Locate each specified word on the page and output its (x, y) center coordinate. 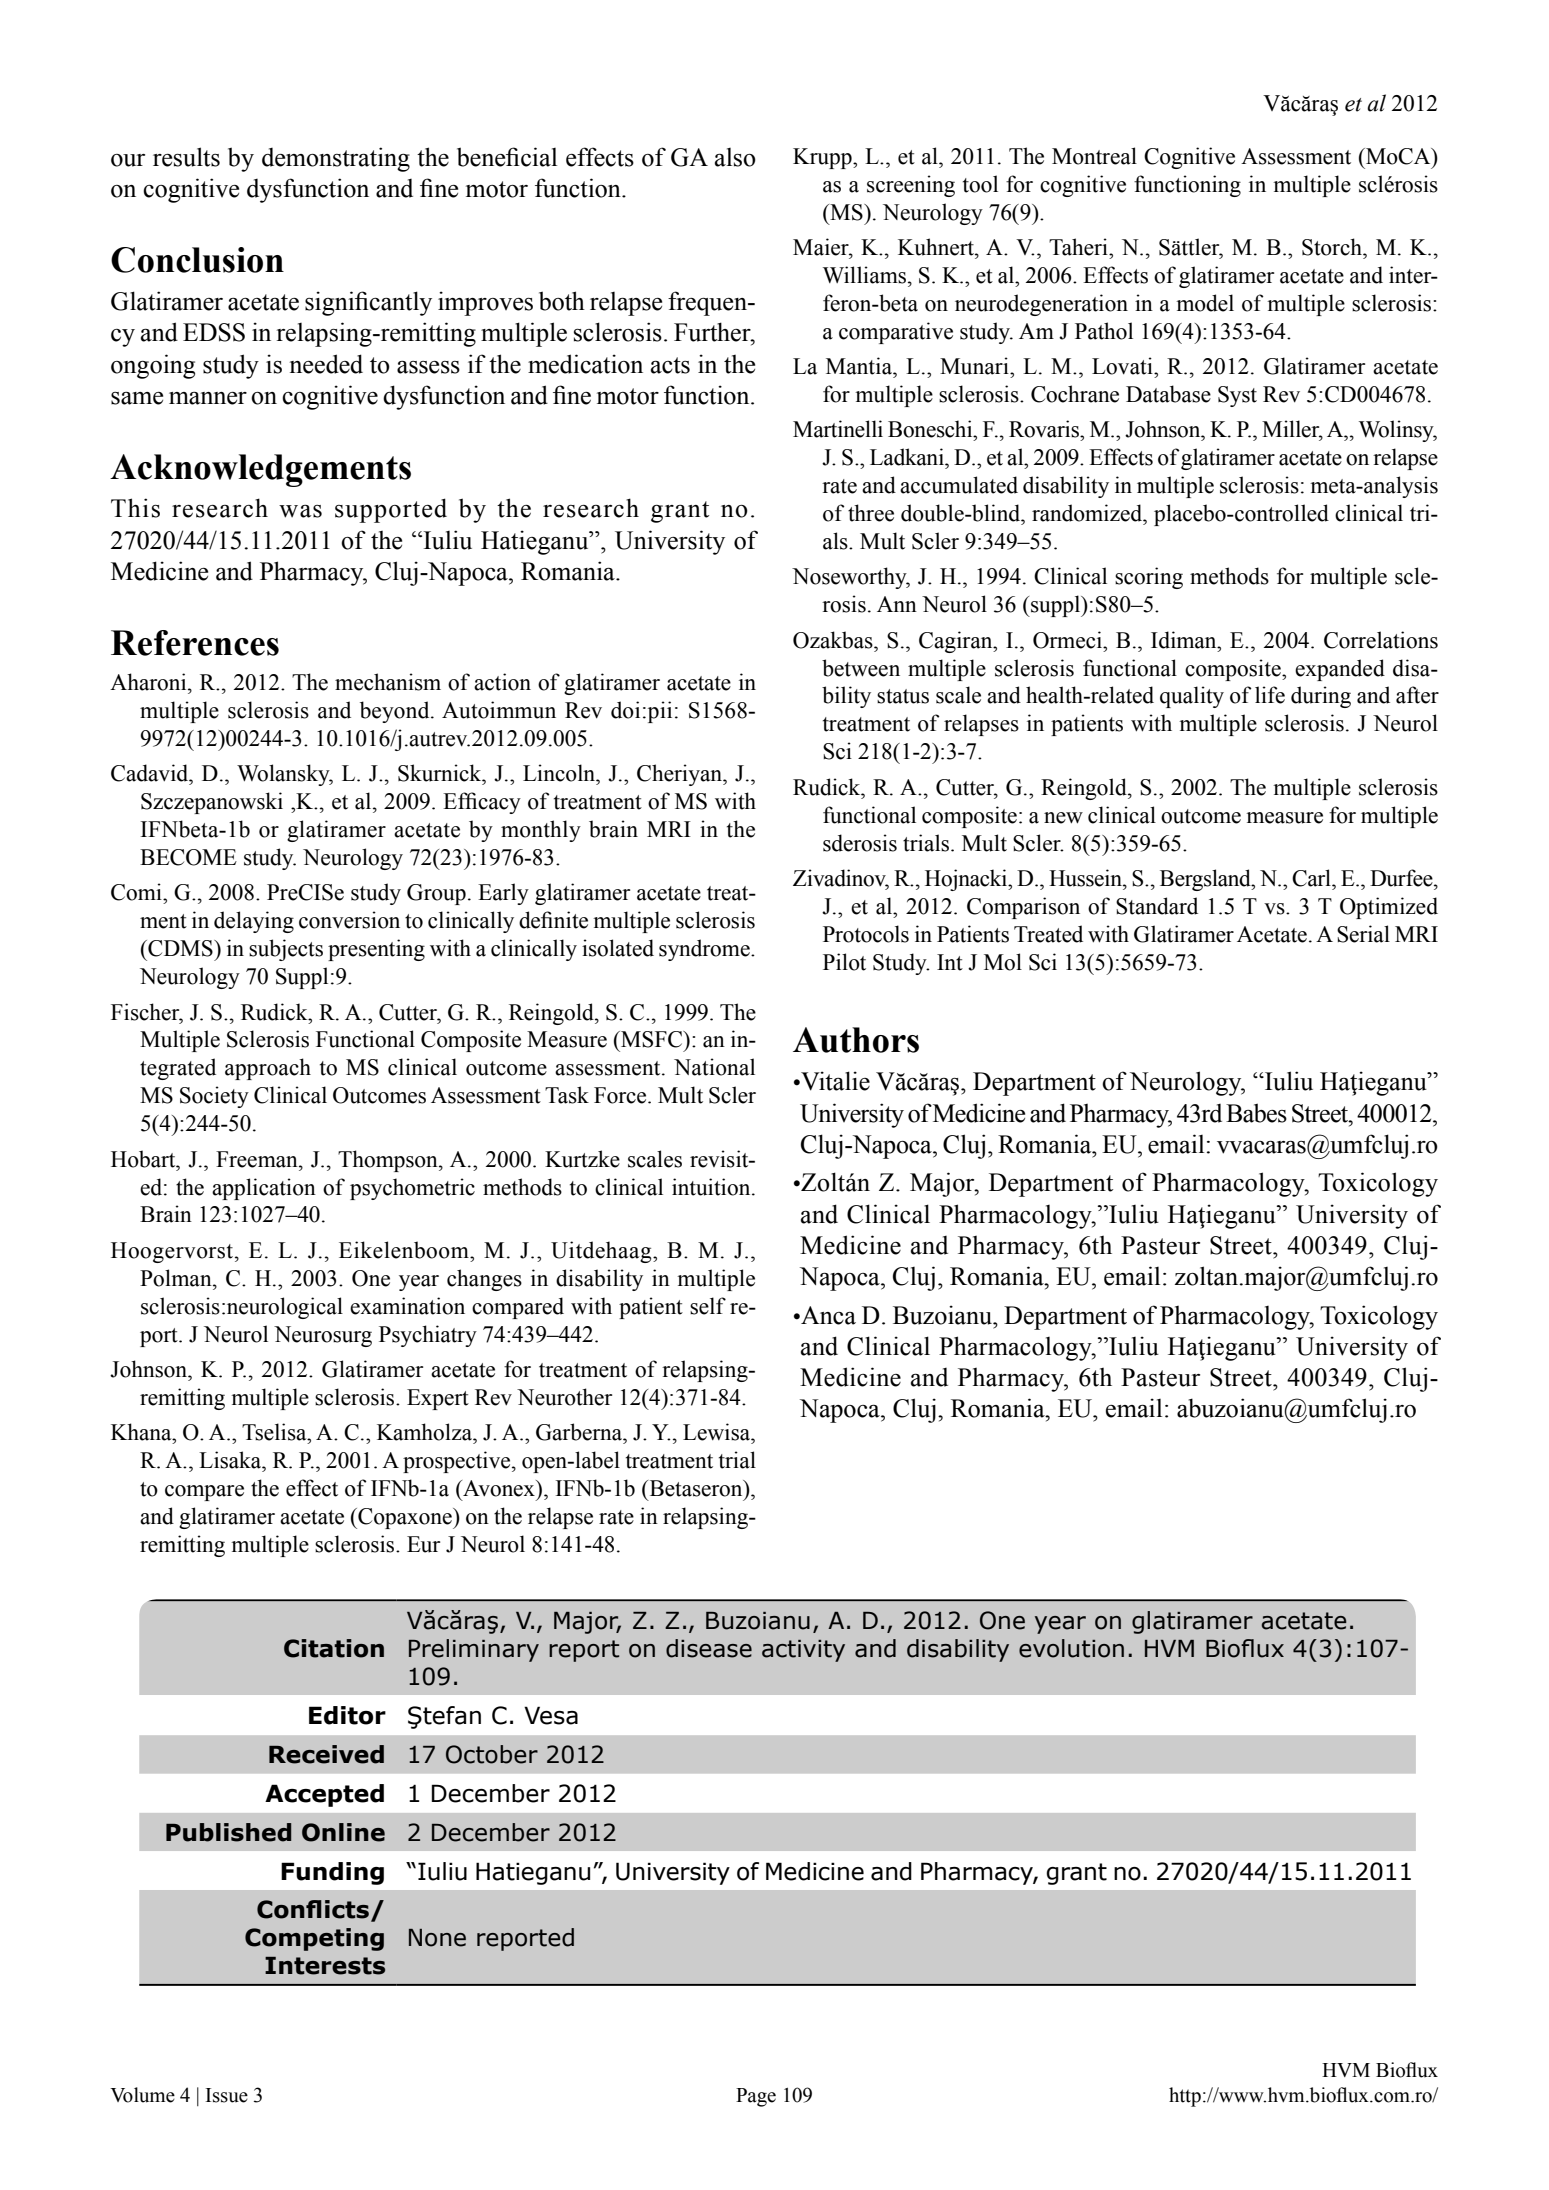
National (714, 1067)
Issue (227, 2095)
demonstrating (336, 159)
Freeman (258, 1159)
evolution (1071, 1648)
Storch (1333, 247)
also (735, 157)
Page (756, 2097)
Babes (1256, 1113)
